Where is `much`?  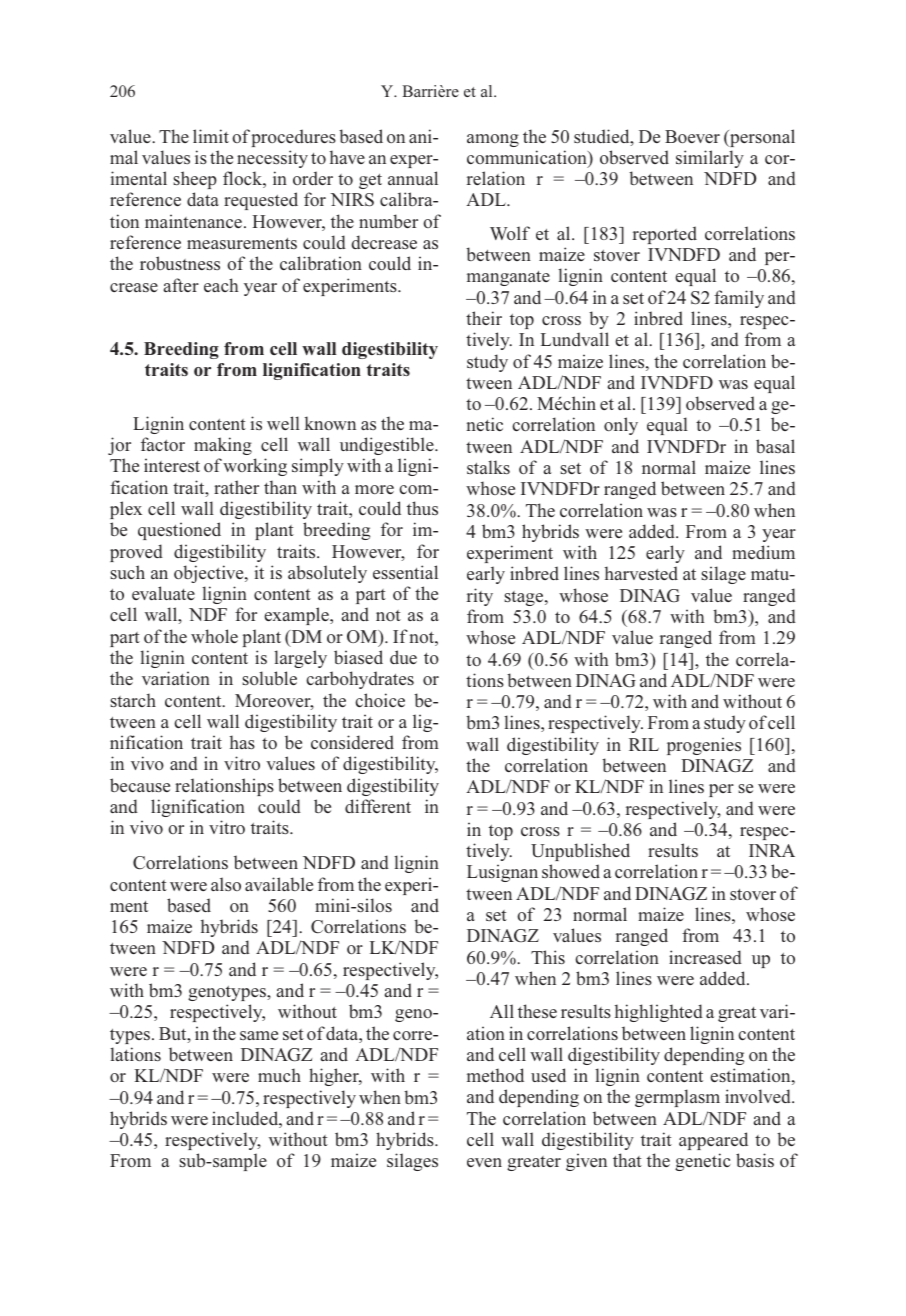 much is located at coordinates (279, 1075).
